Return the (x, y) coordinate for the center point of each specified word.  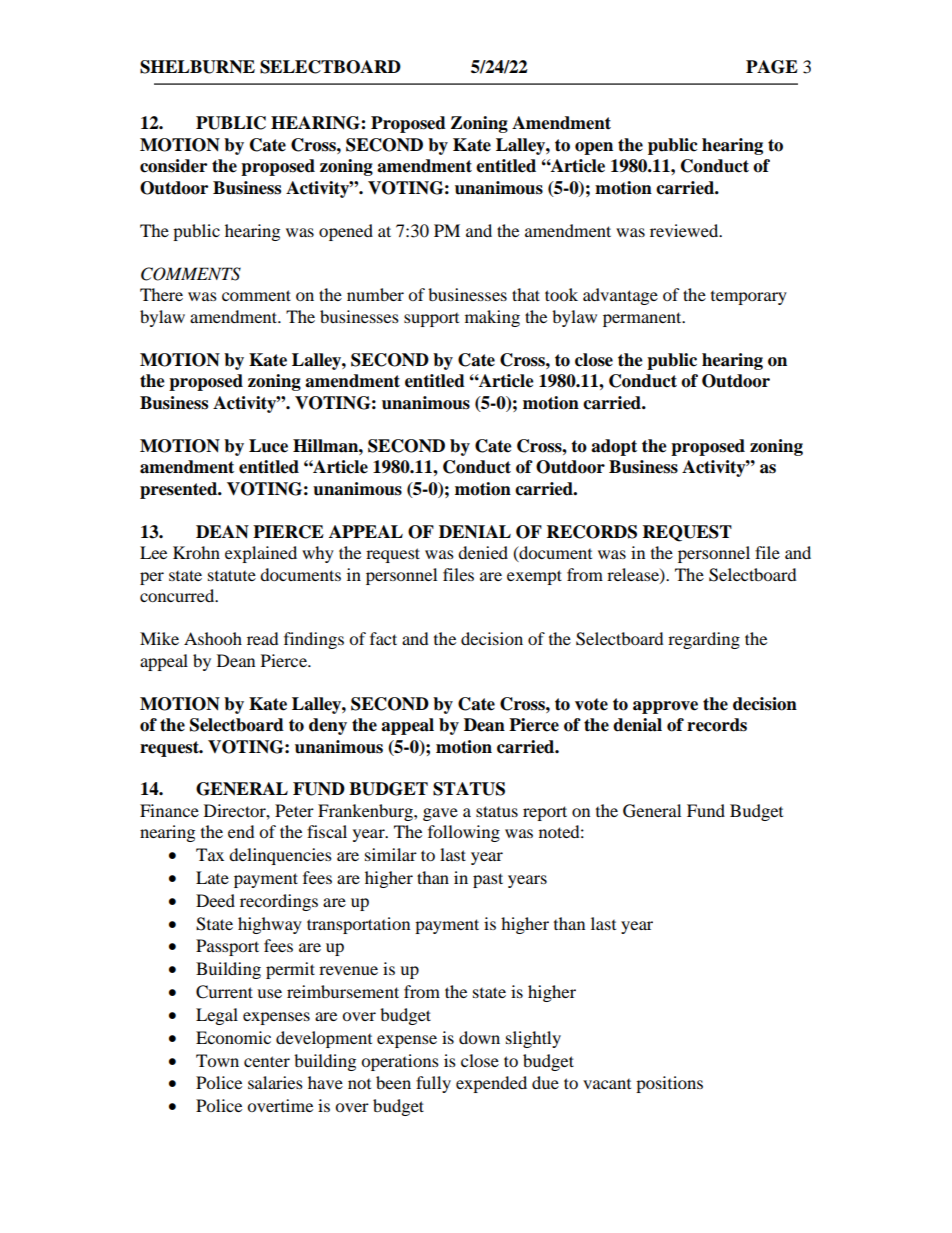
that (526, 294)
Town (217, 1060)
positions (669, 1084)
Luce (268, 446)
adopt (614, 447)
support (431, 320)
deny (328, 726)
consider (173, 166)
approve (665, 707)
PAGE (772, 67)
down (479, 1037)
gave (440, 814)
